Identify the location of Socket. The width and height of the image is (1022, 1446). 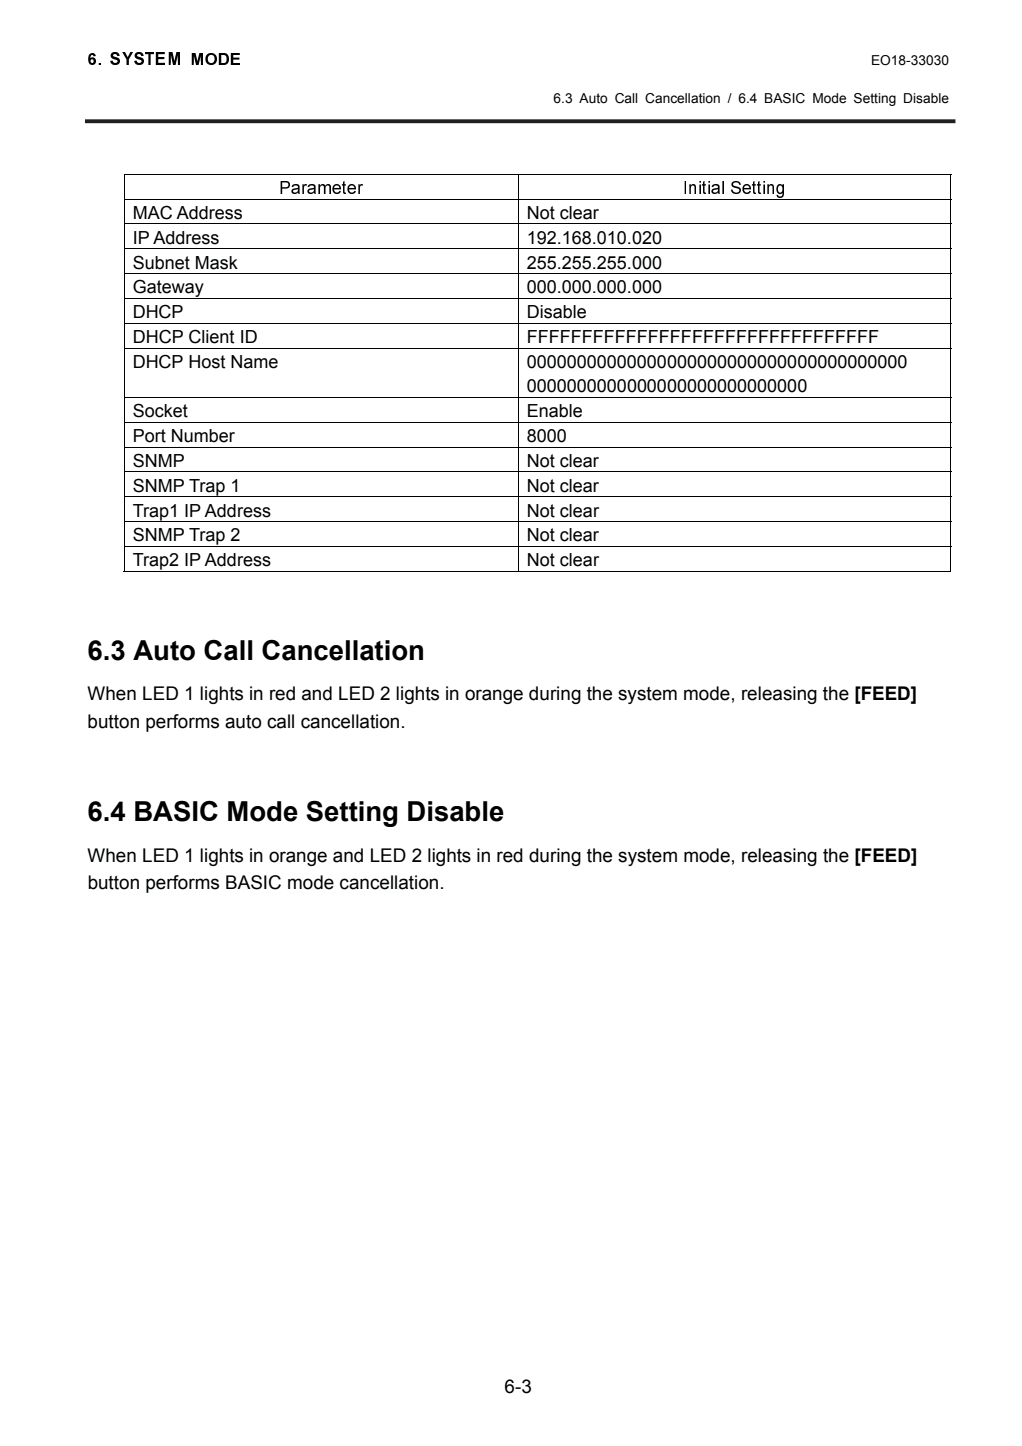
(160, 410).
